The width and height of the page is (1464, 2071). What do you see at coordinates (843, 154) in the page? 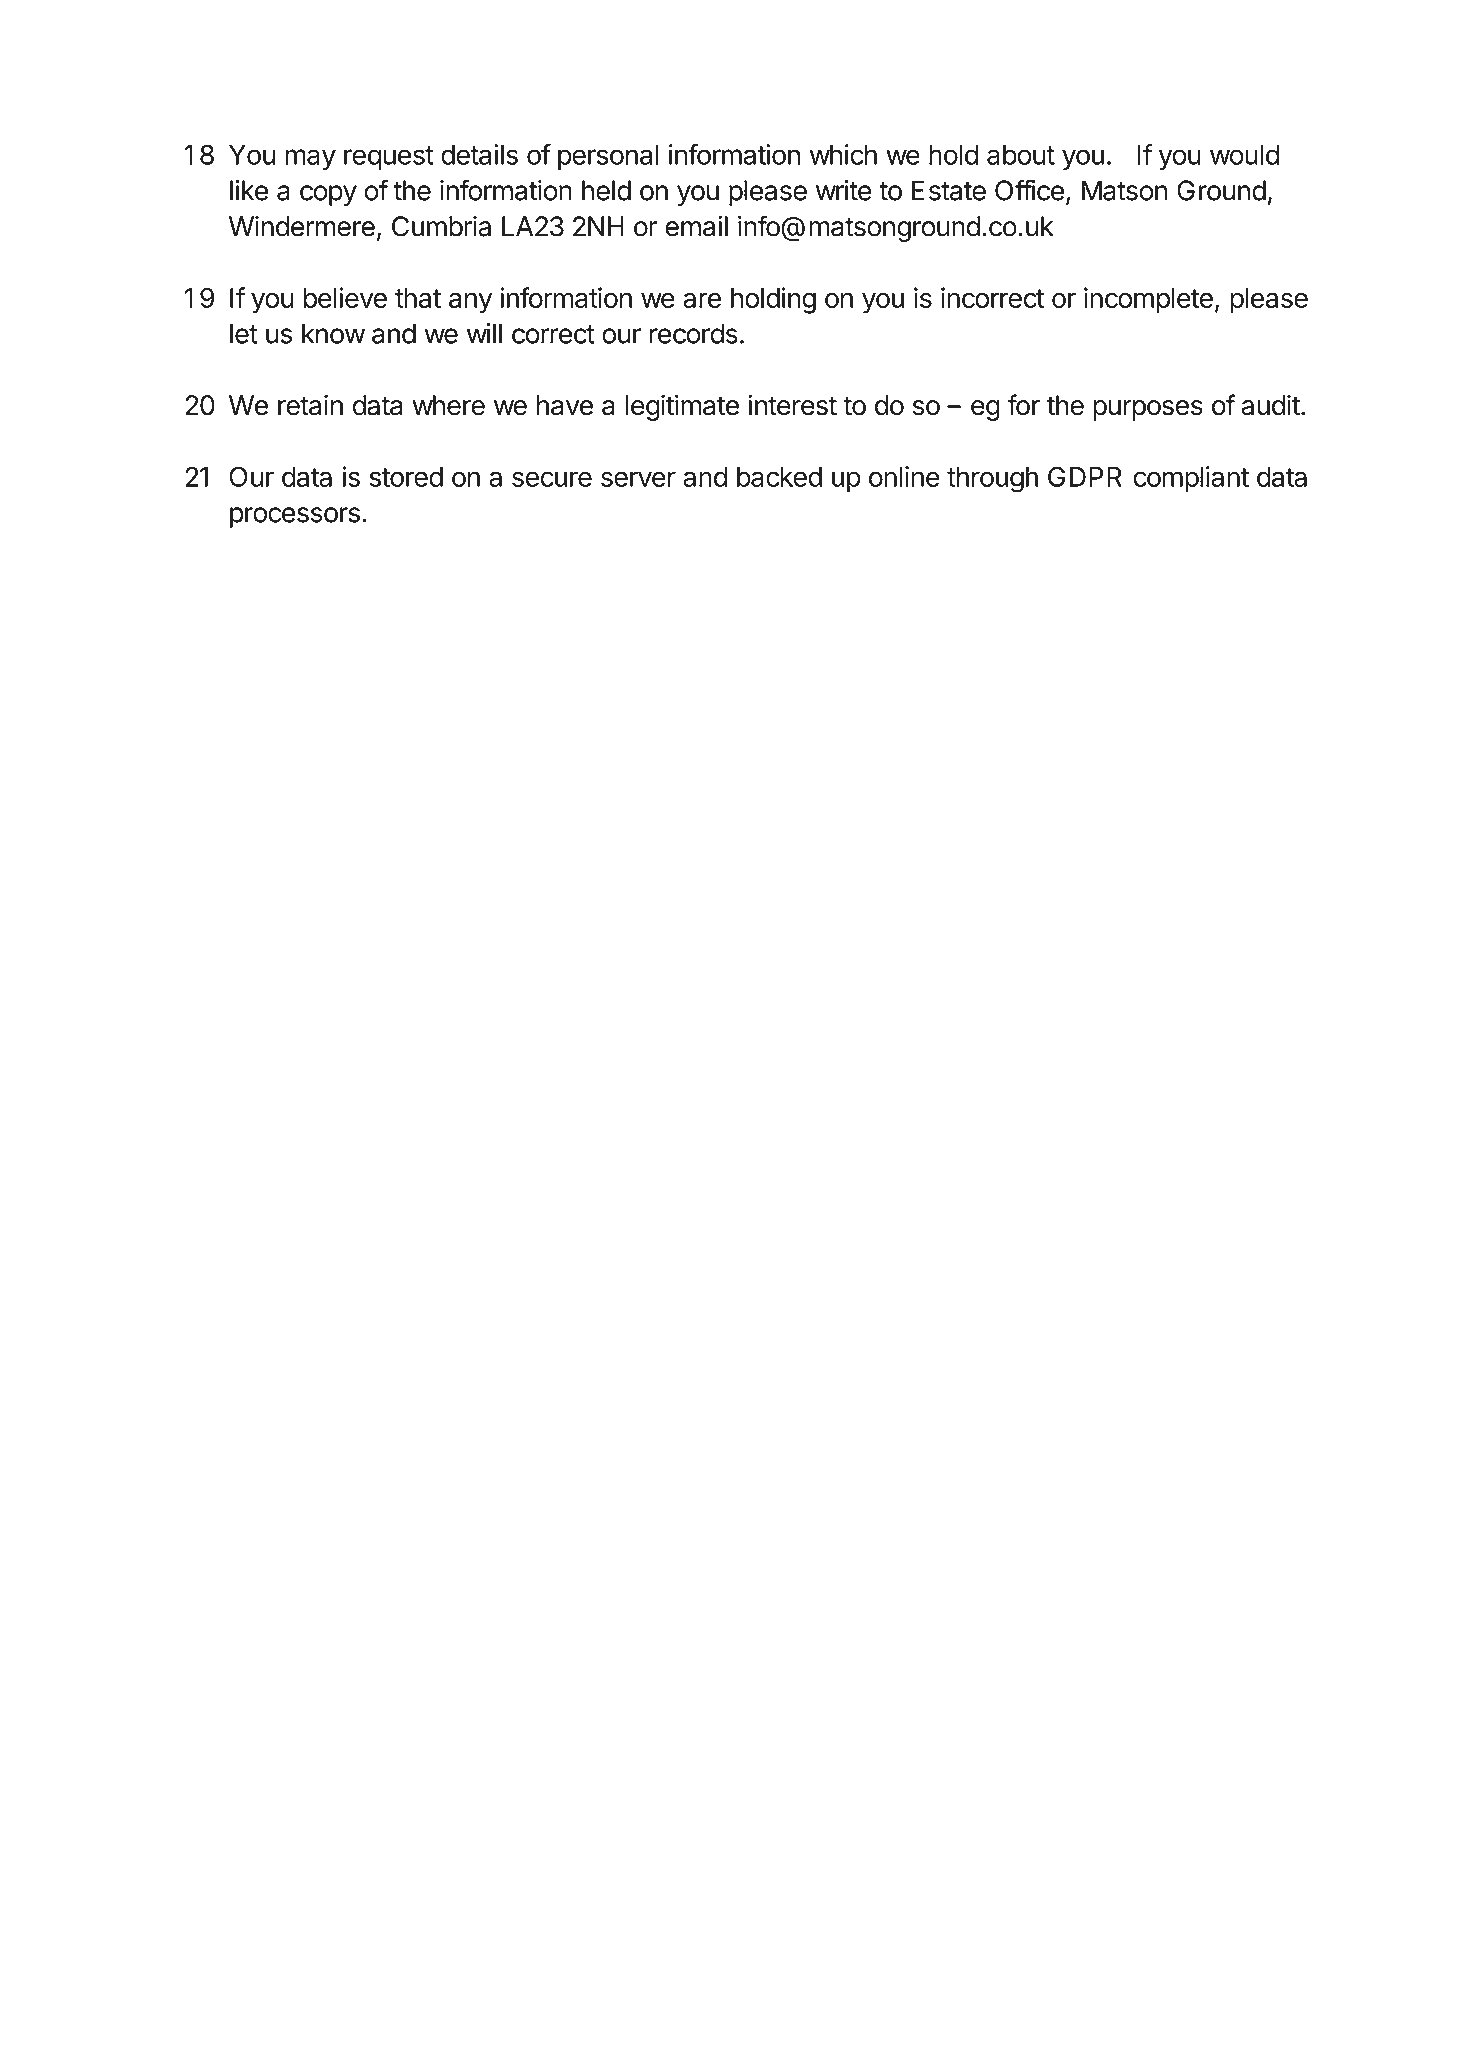
I see `which` at bounding box center [843, 154].
